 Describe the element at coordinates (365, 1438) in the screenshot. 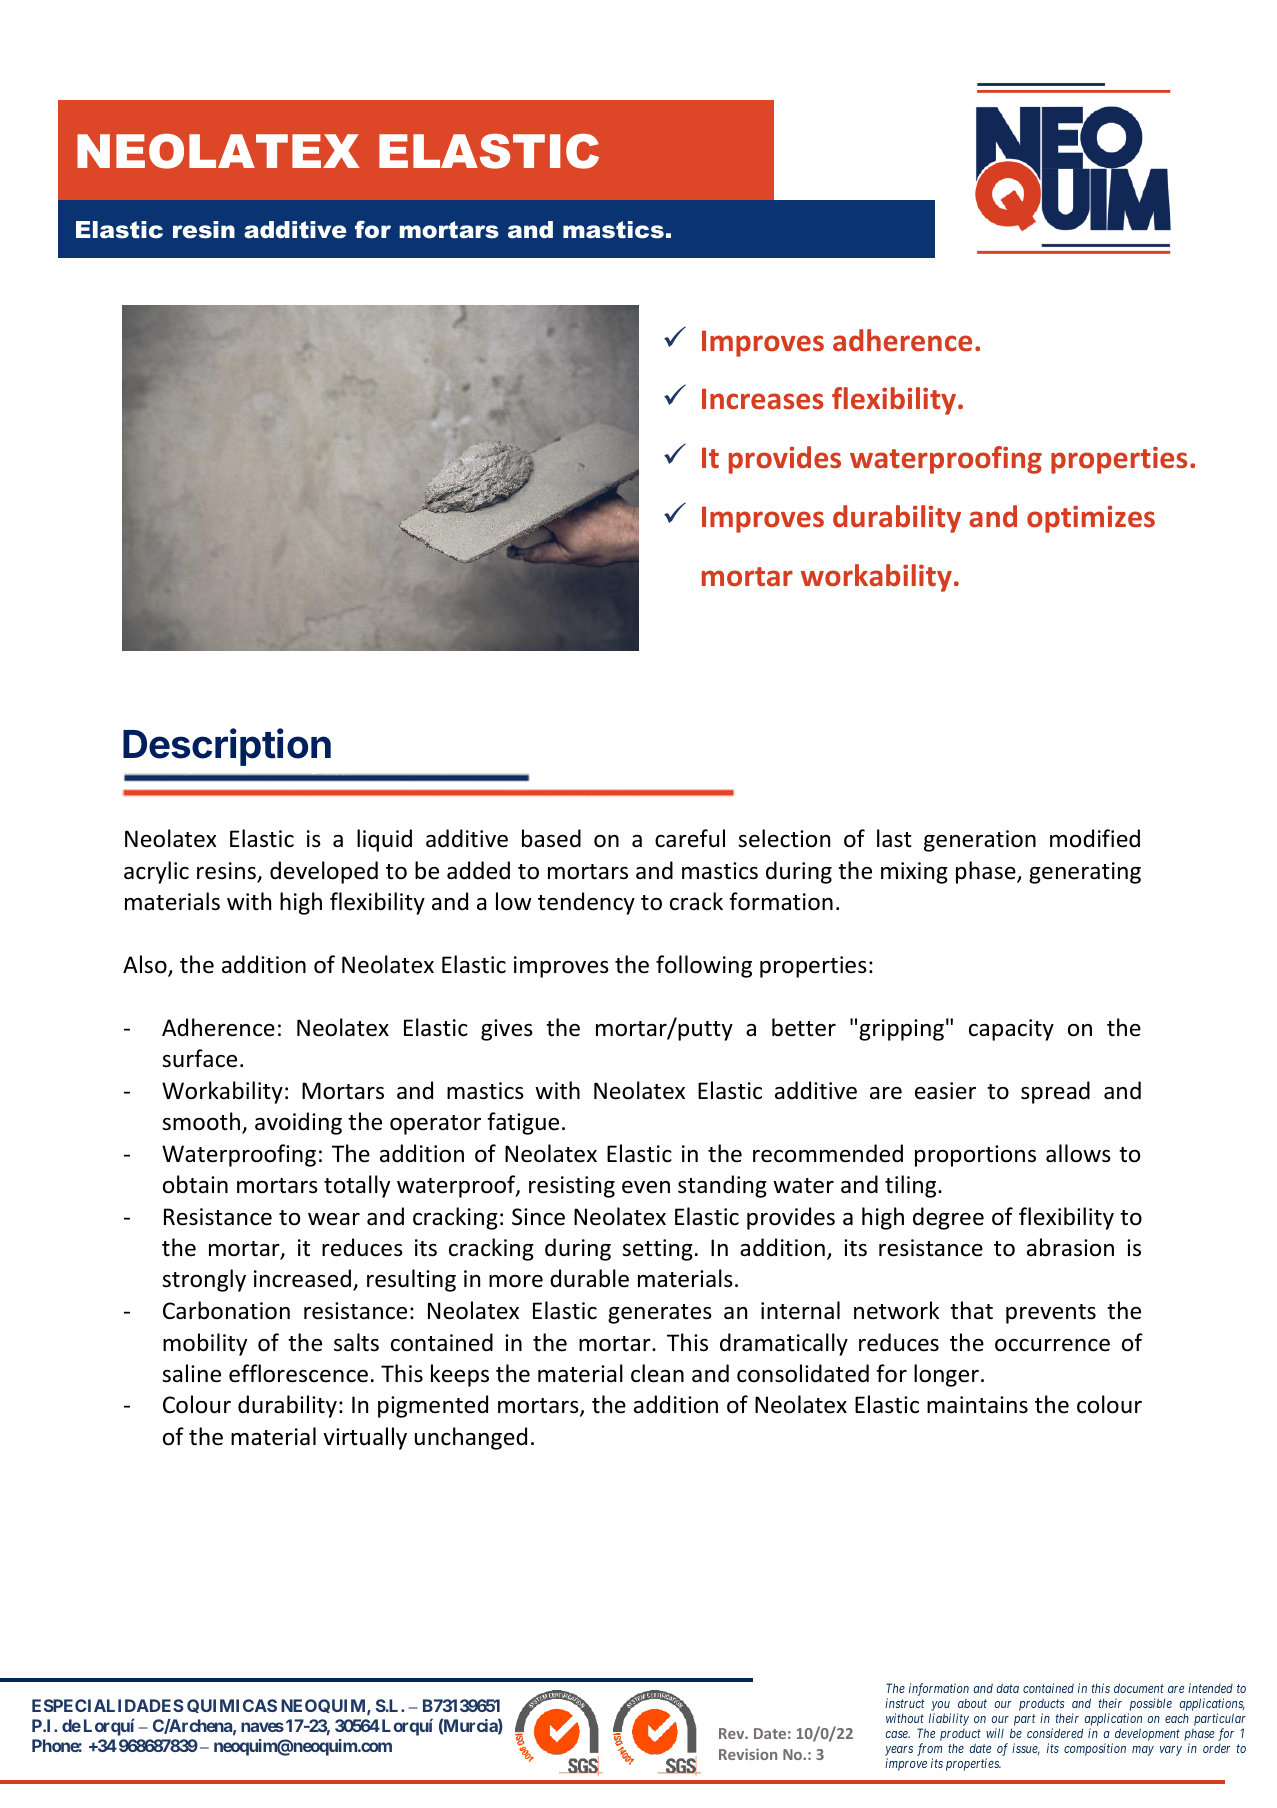

I see `virtually` at that location.
